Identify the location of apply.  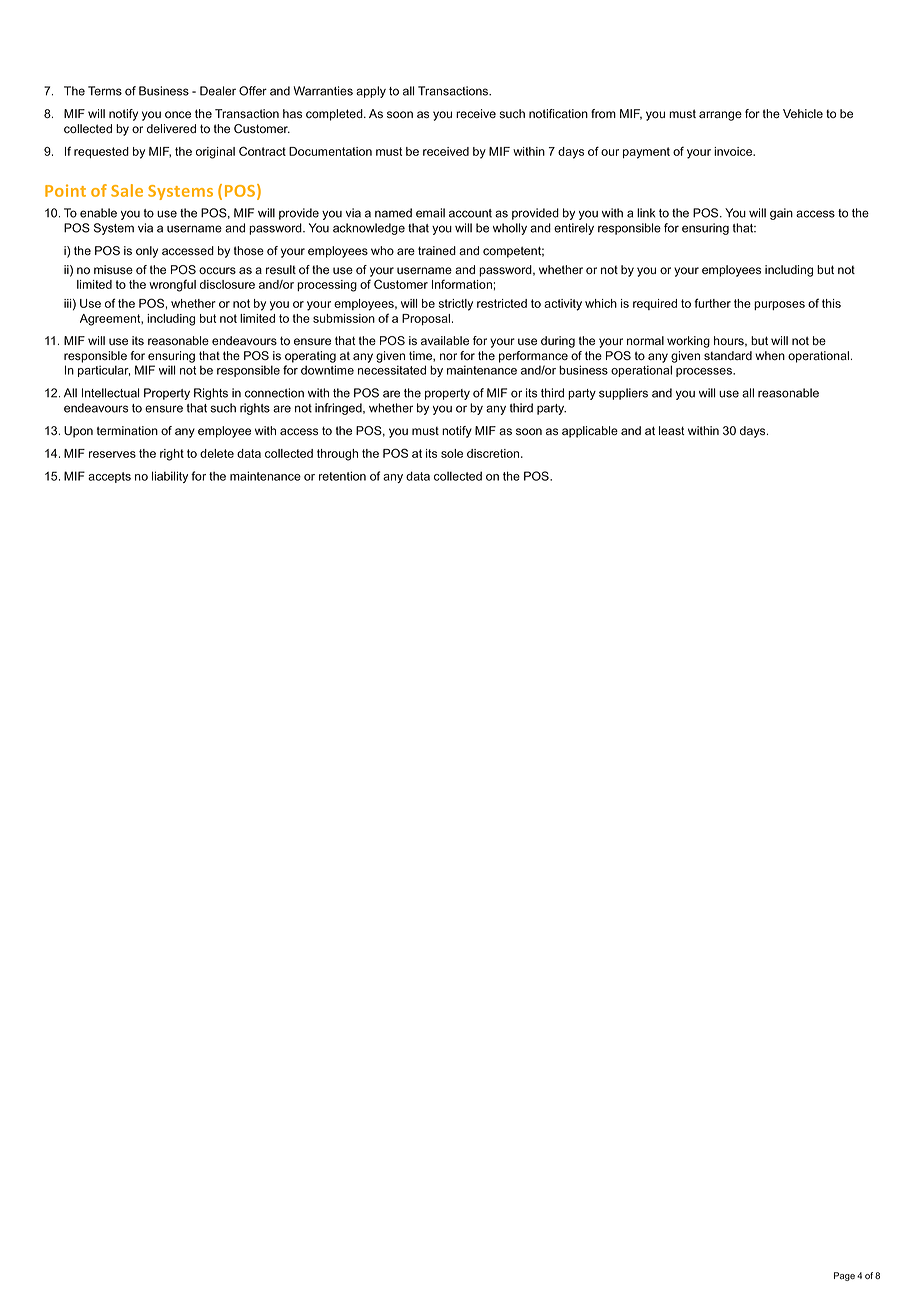
(371, 92).
